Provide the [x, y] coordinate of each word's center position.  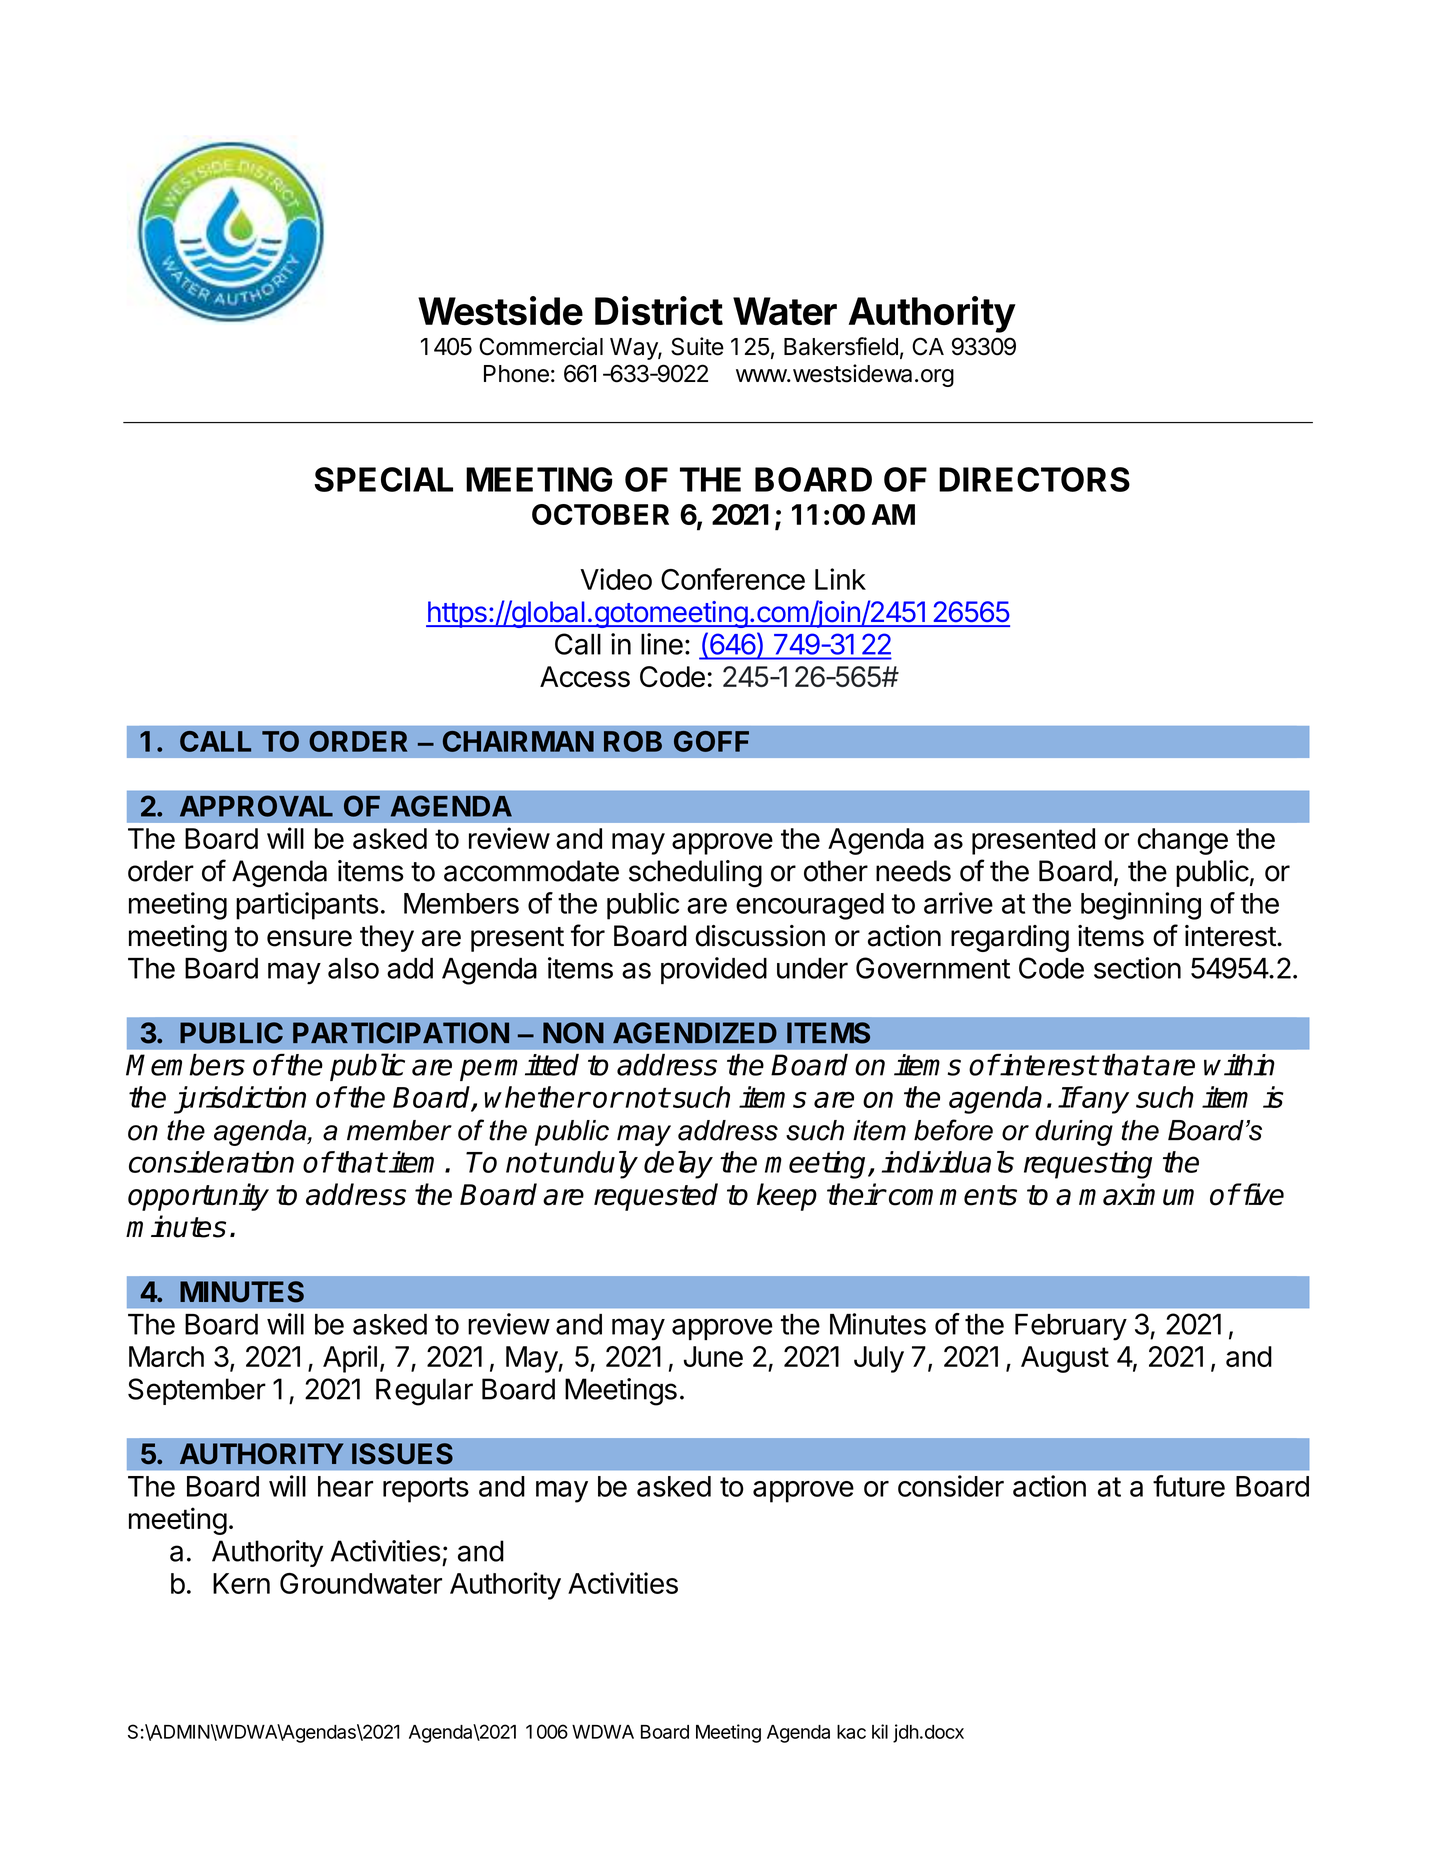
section [1137, 968]
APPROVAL [256, 806]
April [350, 1359]
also [353, 968]
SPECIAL [383, 479]
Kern [241, 1583]
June [713, 1356]
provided [714, 970]
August [1065, 1359]
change [1182, 841]
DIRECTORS [1034, 479]
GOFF [711, 741]
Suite [697, 346]
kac [851, 1732]
